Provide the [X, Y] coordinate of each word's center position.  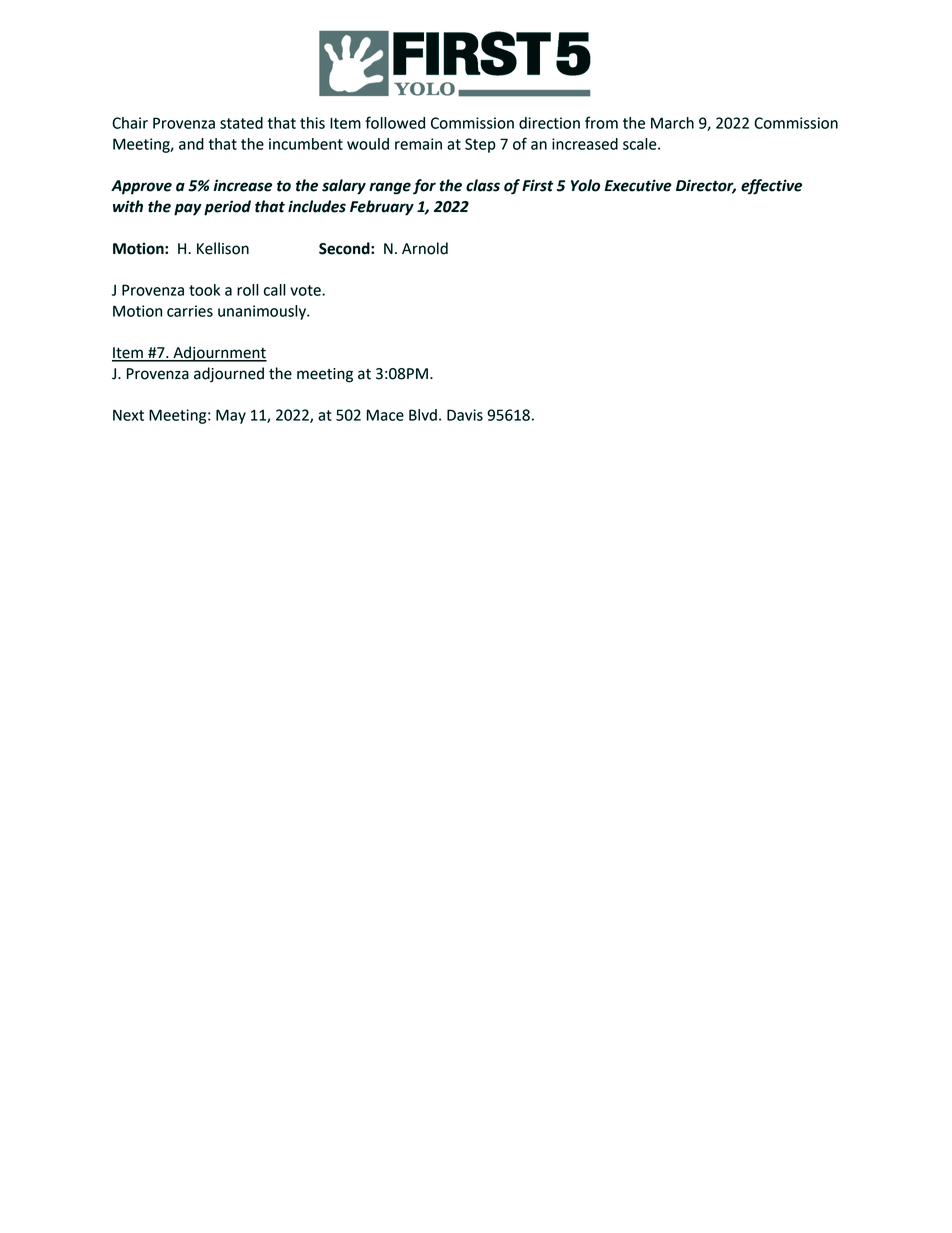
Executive [638, 185]
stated [241, 123]
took [204, 290]
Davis [465, 415]
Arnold [425, 248]
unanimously [263, 312]
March [672, 123]
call [275, 290]
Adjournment [219, 354]
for [424, 187]
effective [771, 187]
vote [306, 290]
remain [418, 144]
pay [188, 209]
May [231, 416]
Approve [141, 187]
